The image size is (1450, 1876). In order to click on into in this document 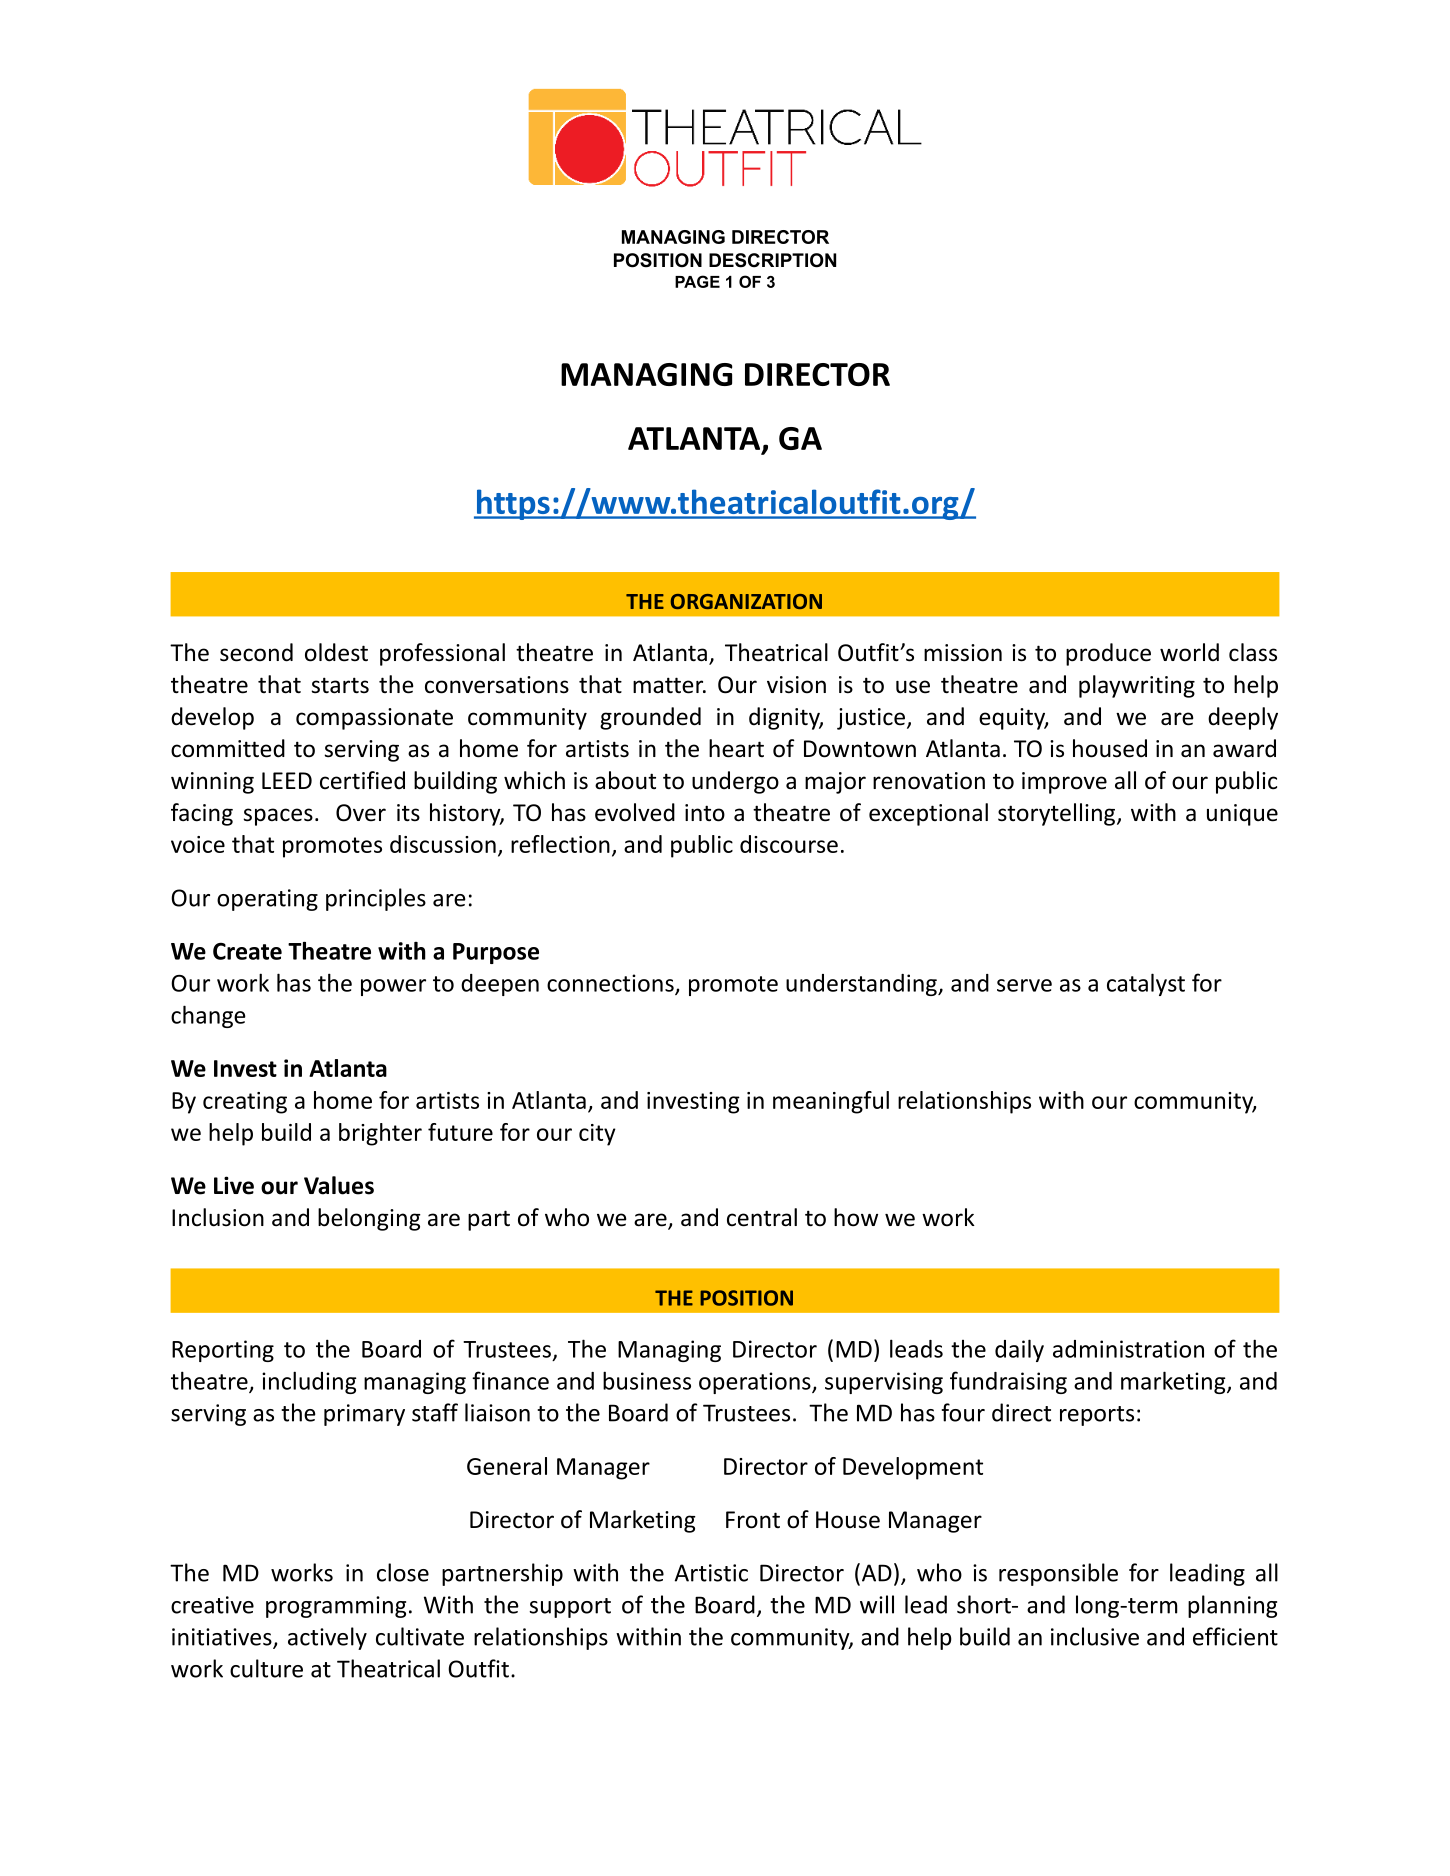, I will do `click(705, 813)`.
